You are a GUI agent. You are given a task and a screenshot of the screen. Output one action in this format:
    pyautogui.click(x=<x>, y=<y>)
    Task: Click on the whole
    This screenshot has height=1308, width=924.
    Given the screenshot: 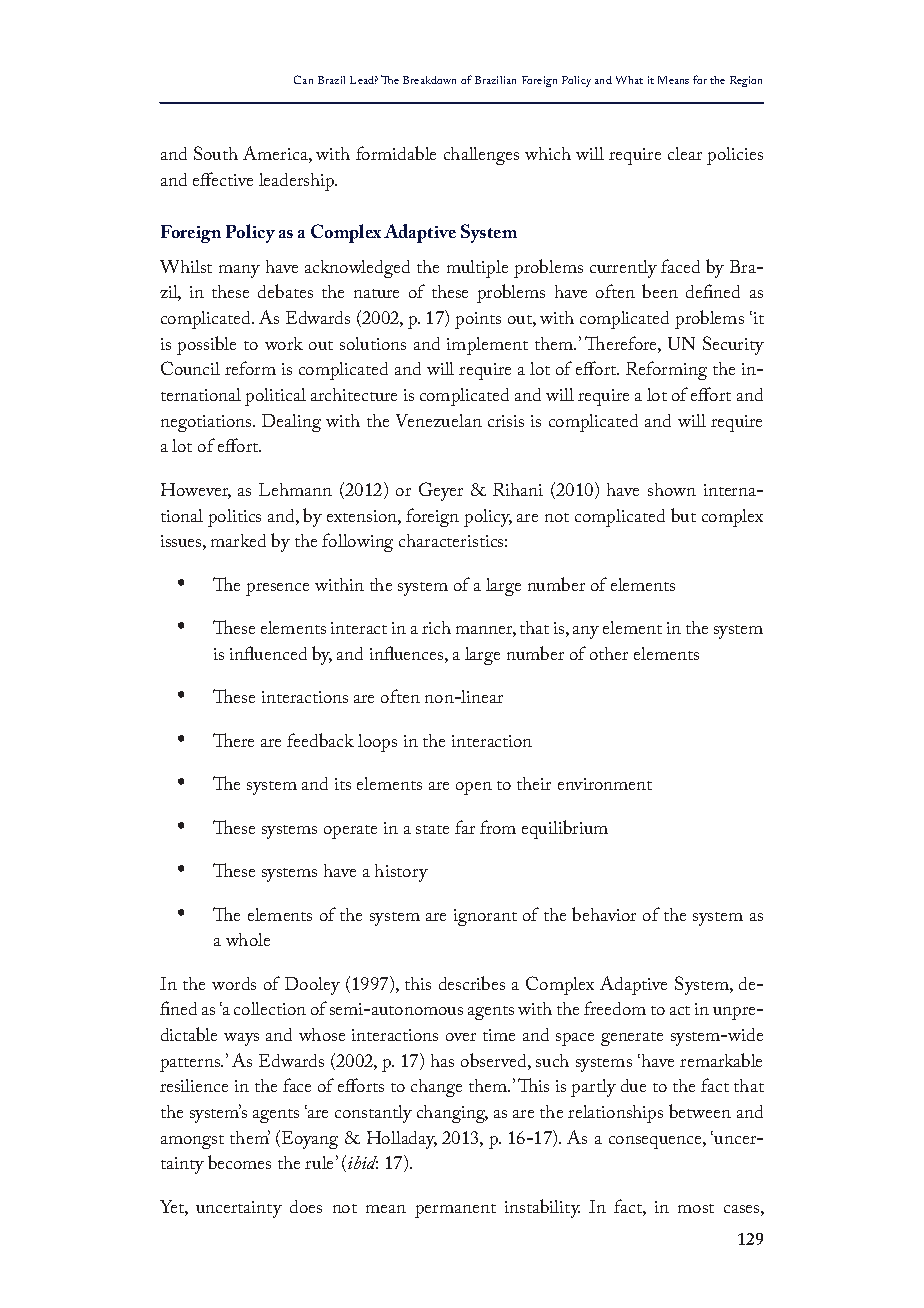 What is the action you would take?
    pyautogui.click(x=248, y=939)
